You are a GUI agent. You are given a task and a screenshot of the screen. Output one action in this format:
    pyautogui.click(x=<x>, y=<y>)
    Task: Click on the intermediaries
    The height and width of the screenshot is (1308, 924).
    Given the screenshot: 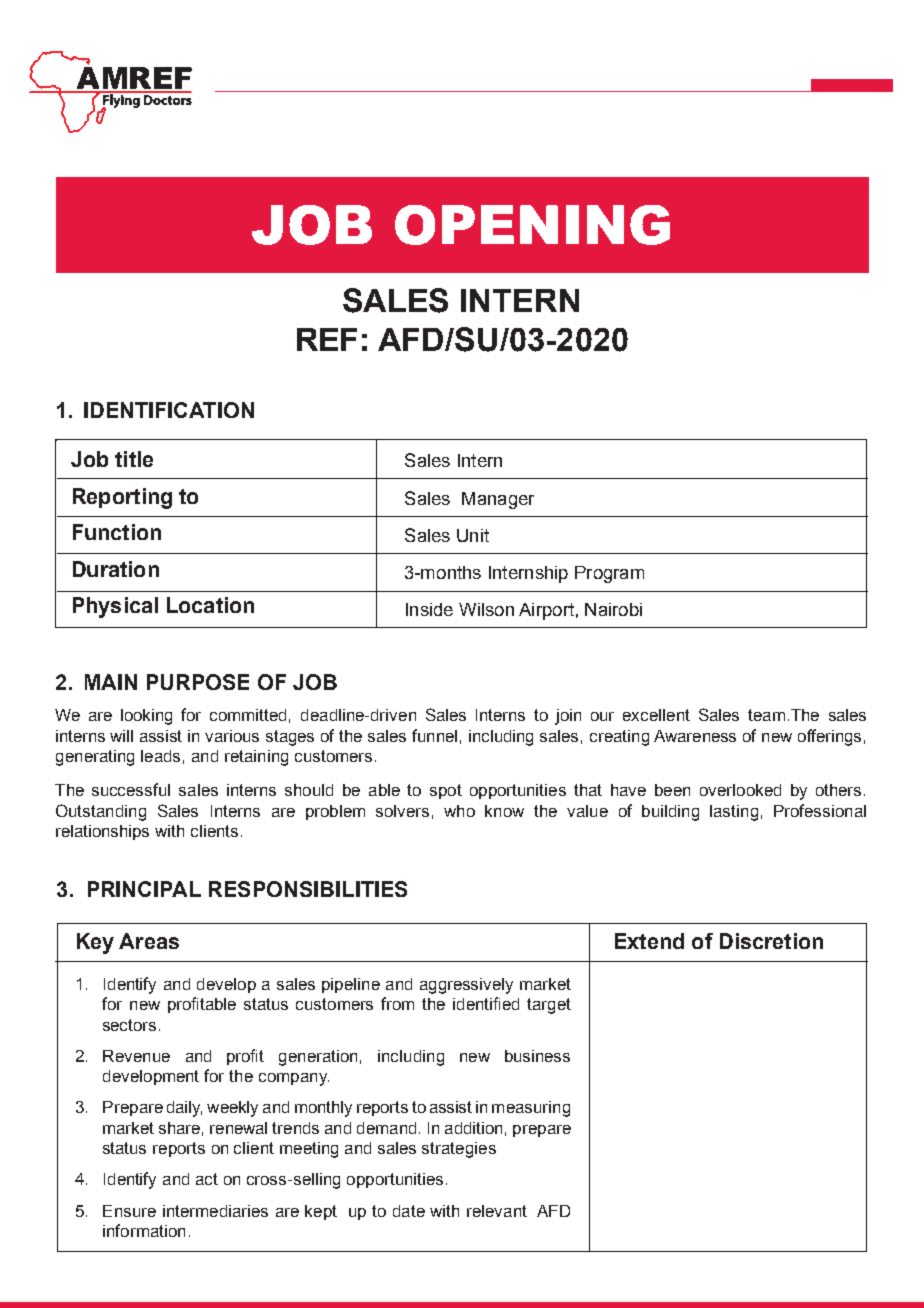 What is the action you would take?
    pyautogui.click(x=215, y=1211)
